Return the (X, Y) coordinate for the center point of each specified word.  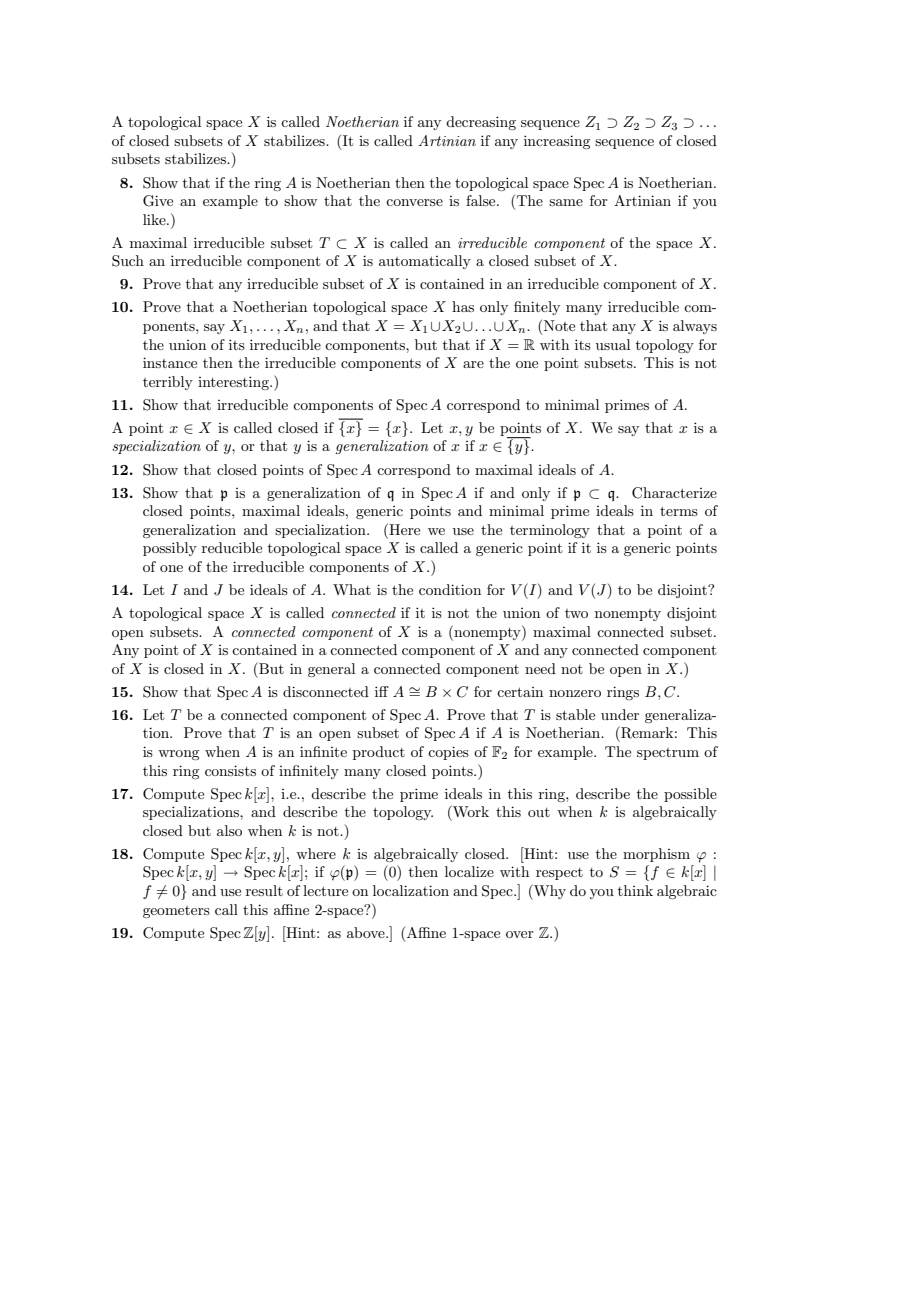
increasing (557, 142)
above (367, 932)
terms (679, 511)
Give (158, 201)
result (264, 890)
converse (414, 202)
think (635, 890)
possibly (170, 549)
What (352, 589)
